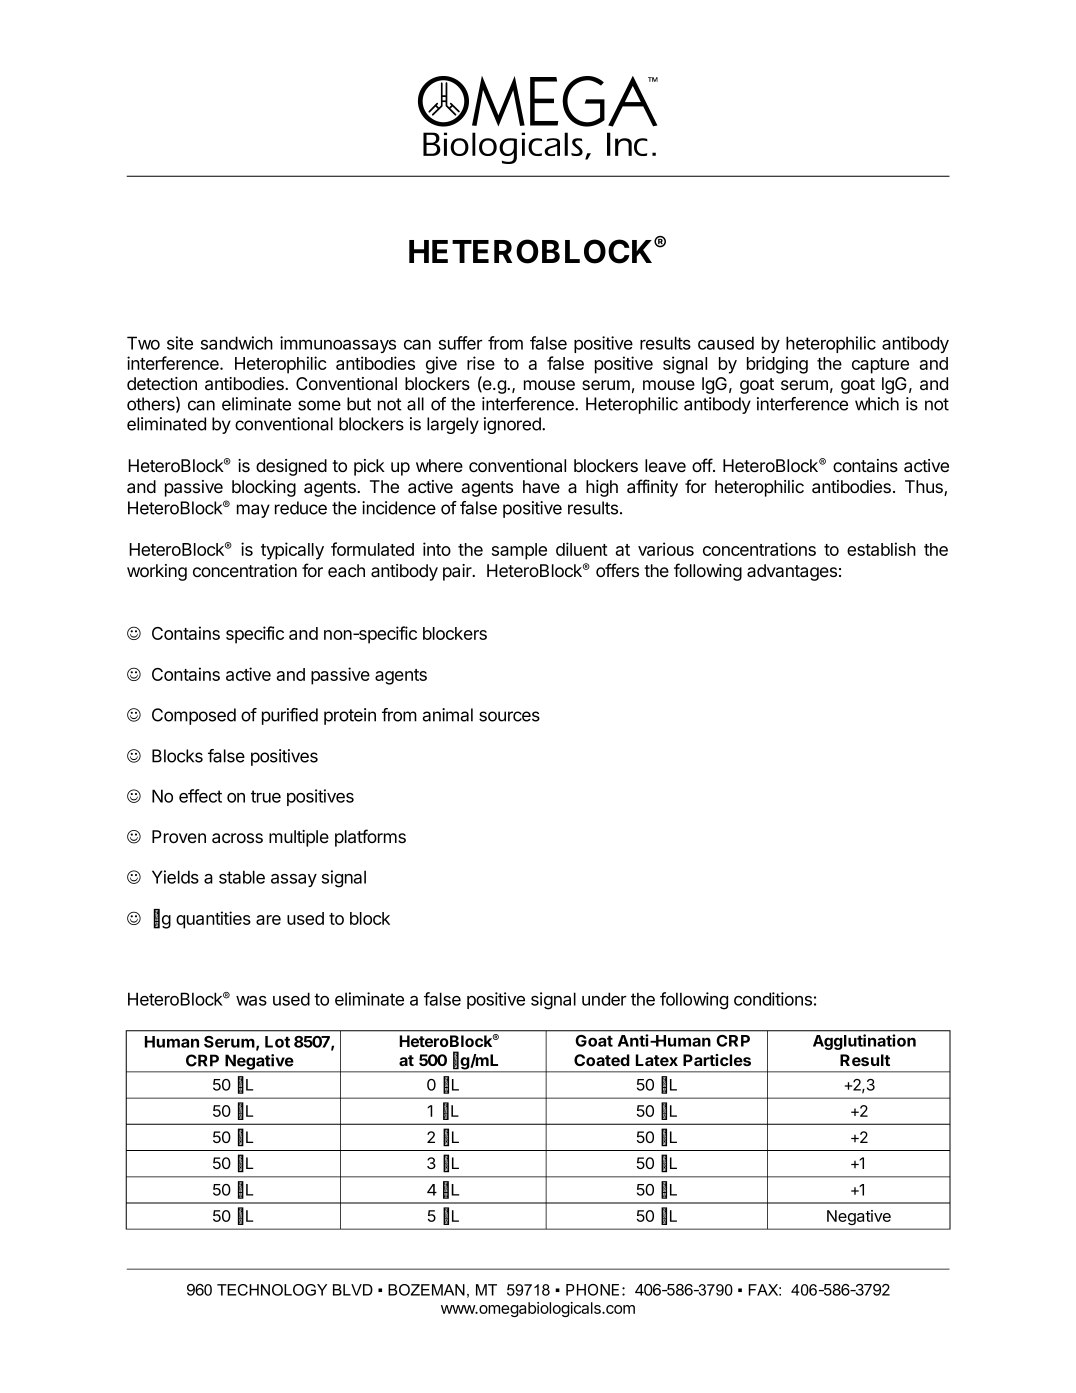  Describe the element at coordinates (773, 999) in the screenshot. I see `conditions` at that location.
